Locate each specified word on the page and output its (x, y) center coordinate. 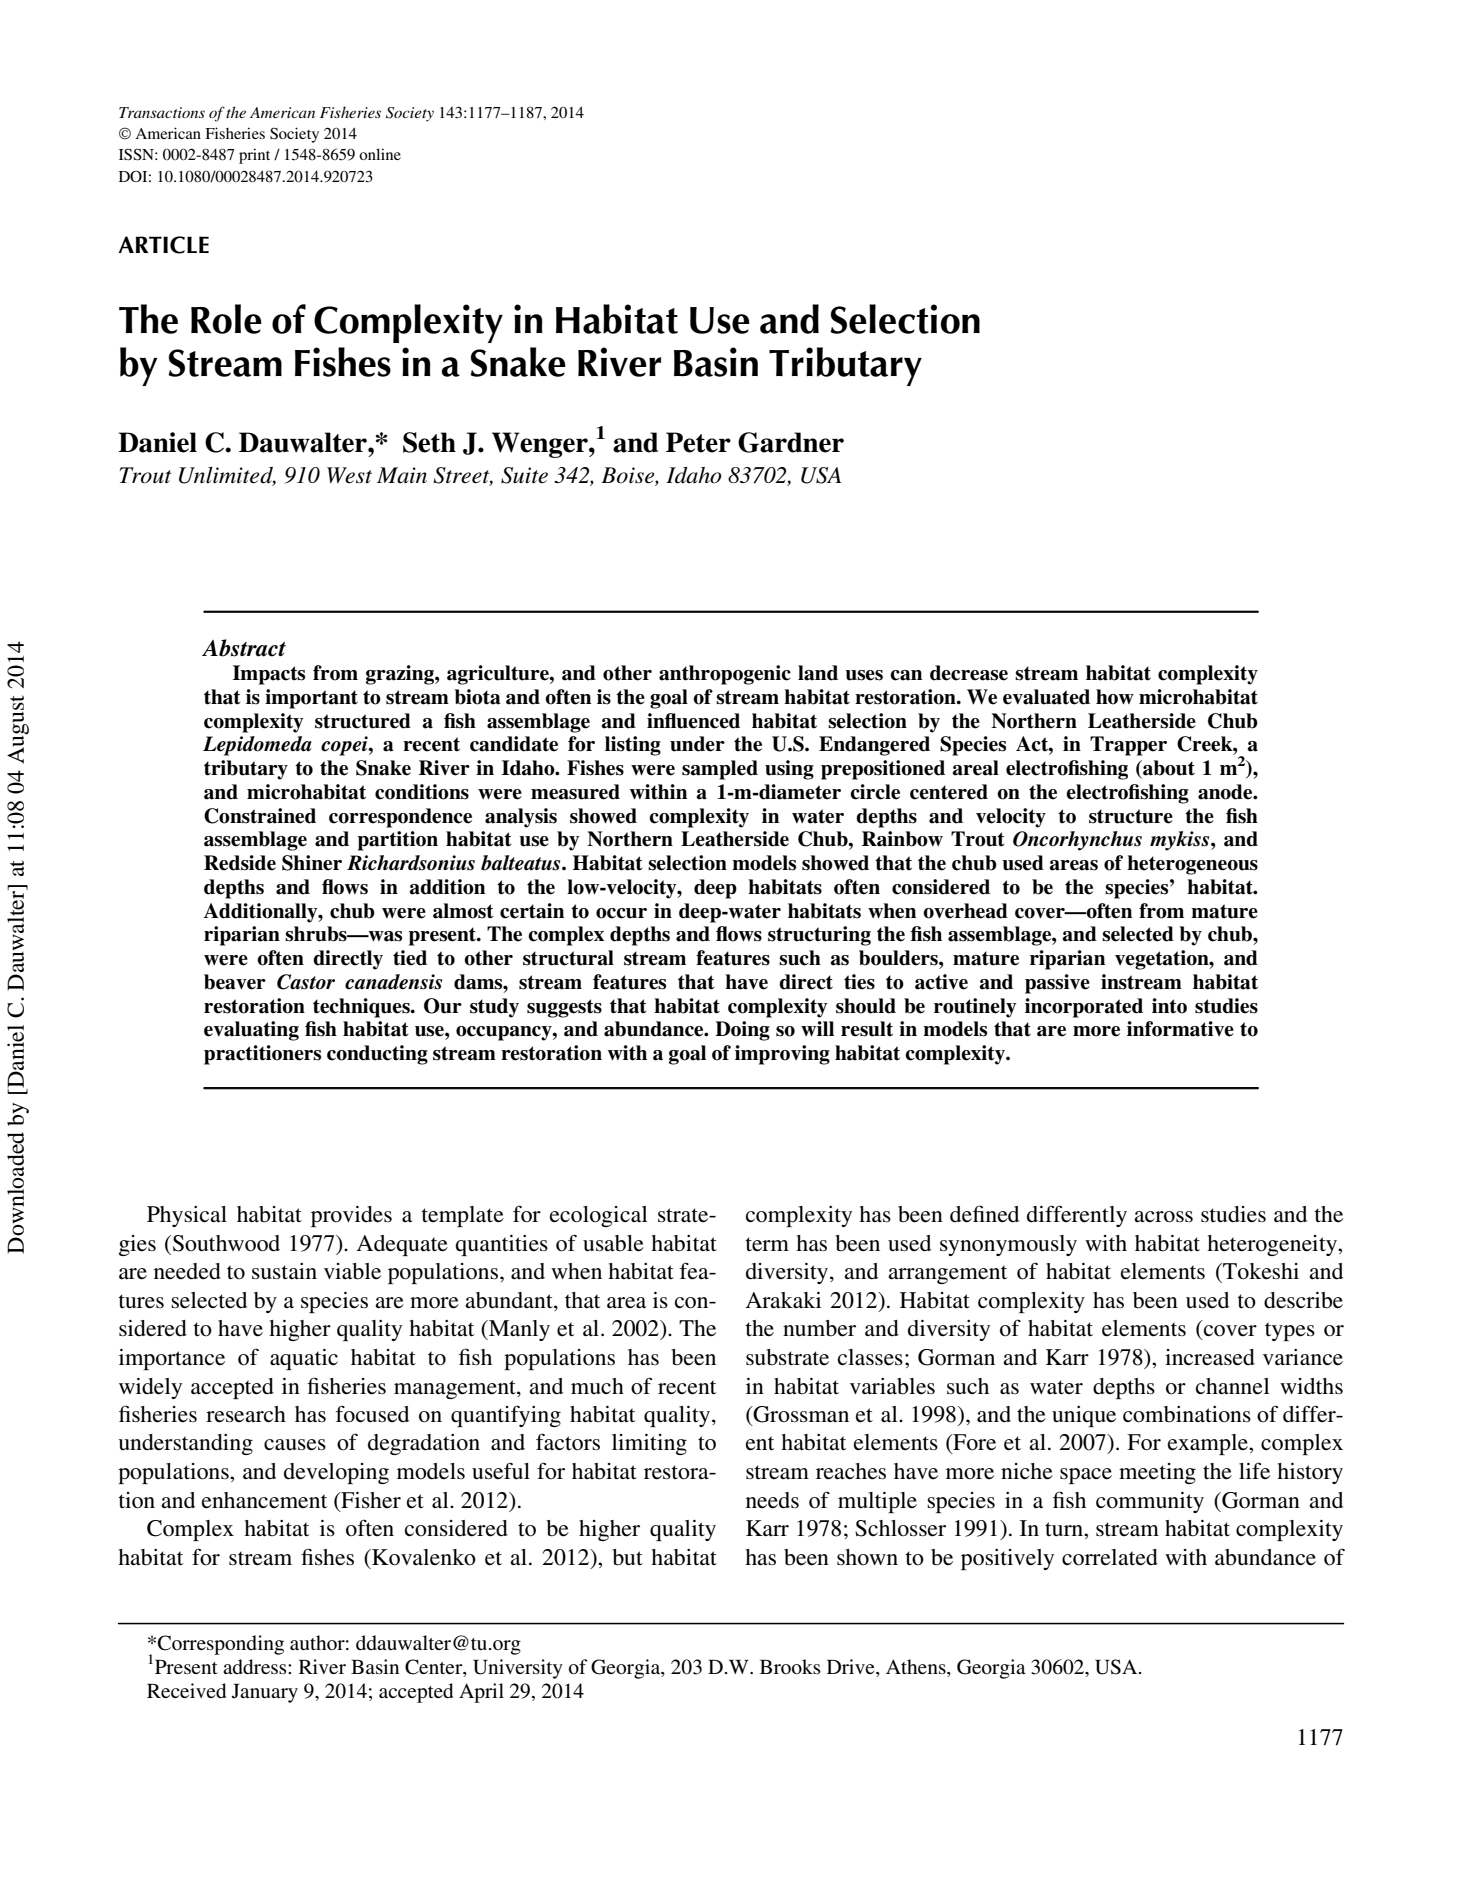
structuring (819, 936)
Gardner (791, 442)
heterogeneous (1192, 865)
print (254, 156)
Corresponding (221, 1645)
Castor (306, 982)
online (380, 154)
